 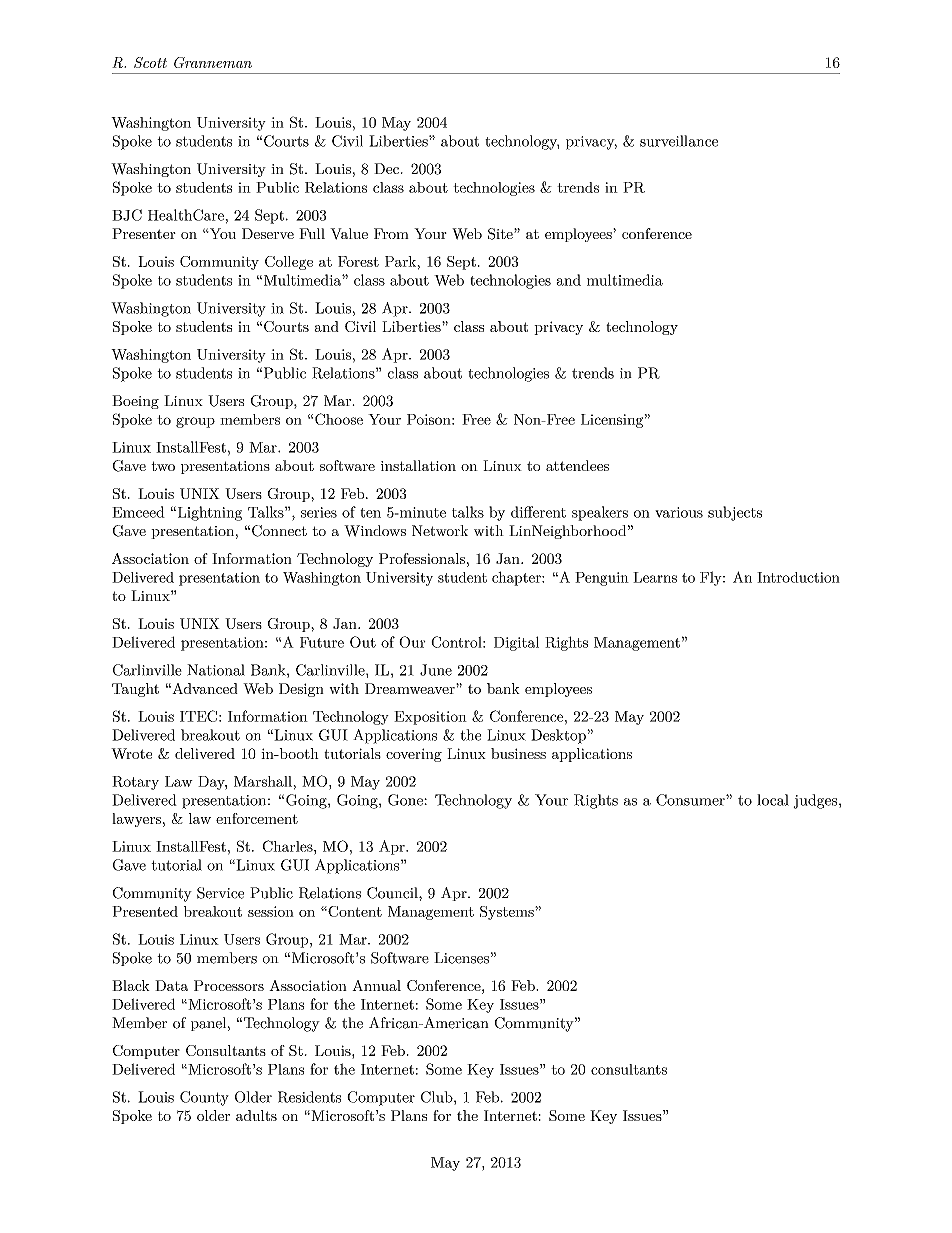 I want to click on chapter, so click(x=517, y=578).
